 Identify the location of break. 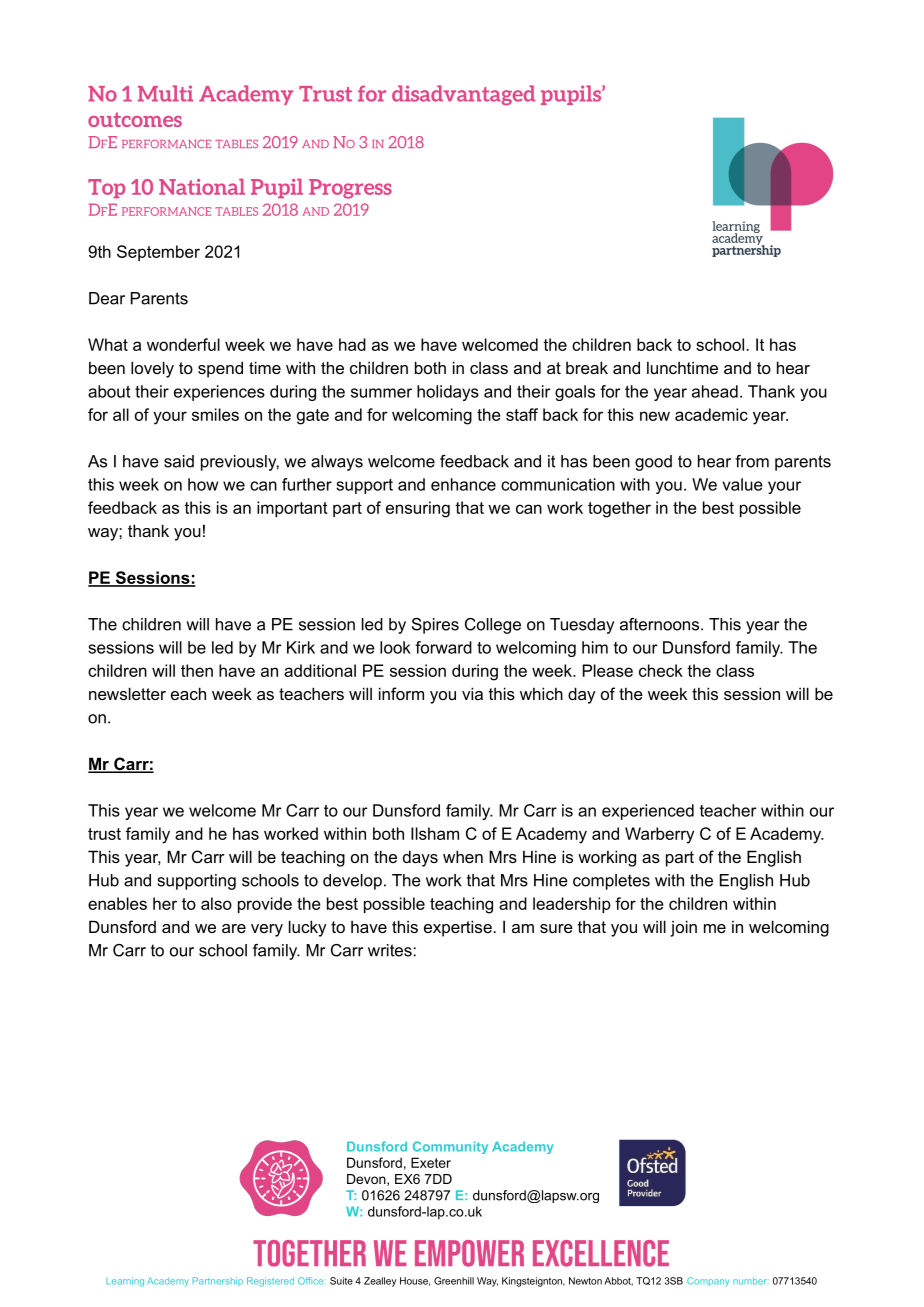
(587, 367).
